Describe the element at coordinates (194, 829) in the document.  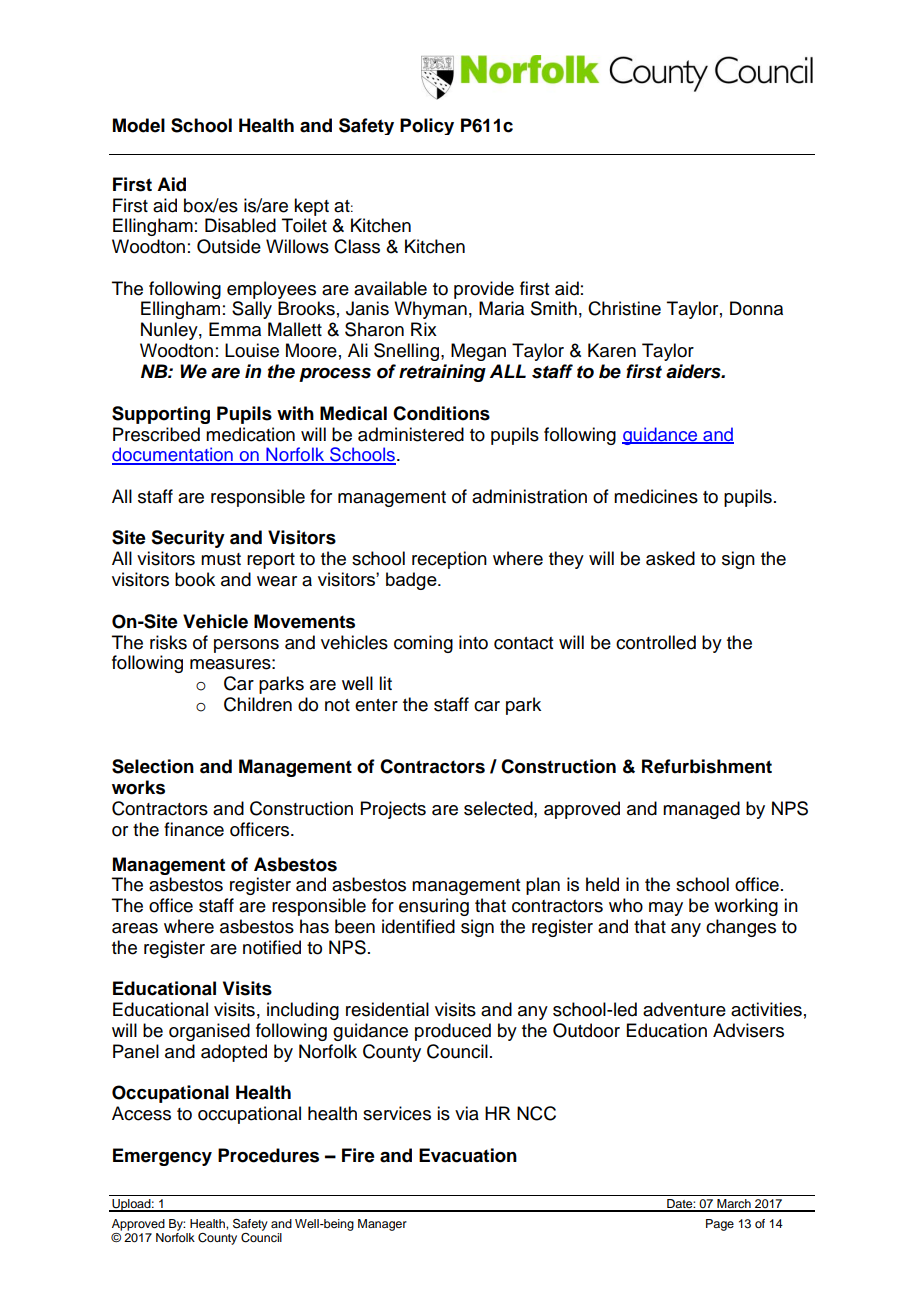
I see `finance` at that location.
